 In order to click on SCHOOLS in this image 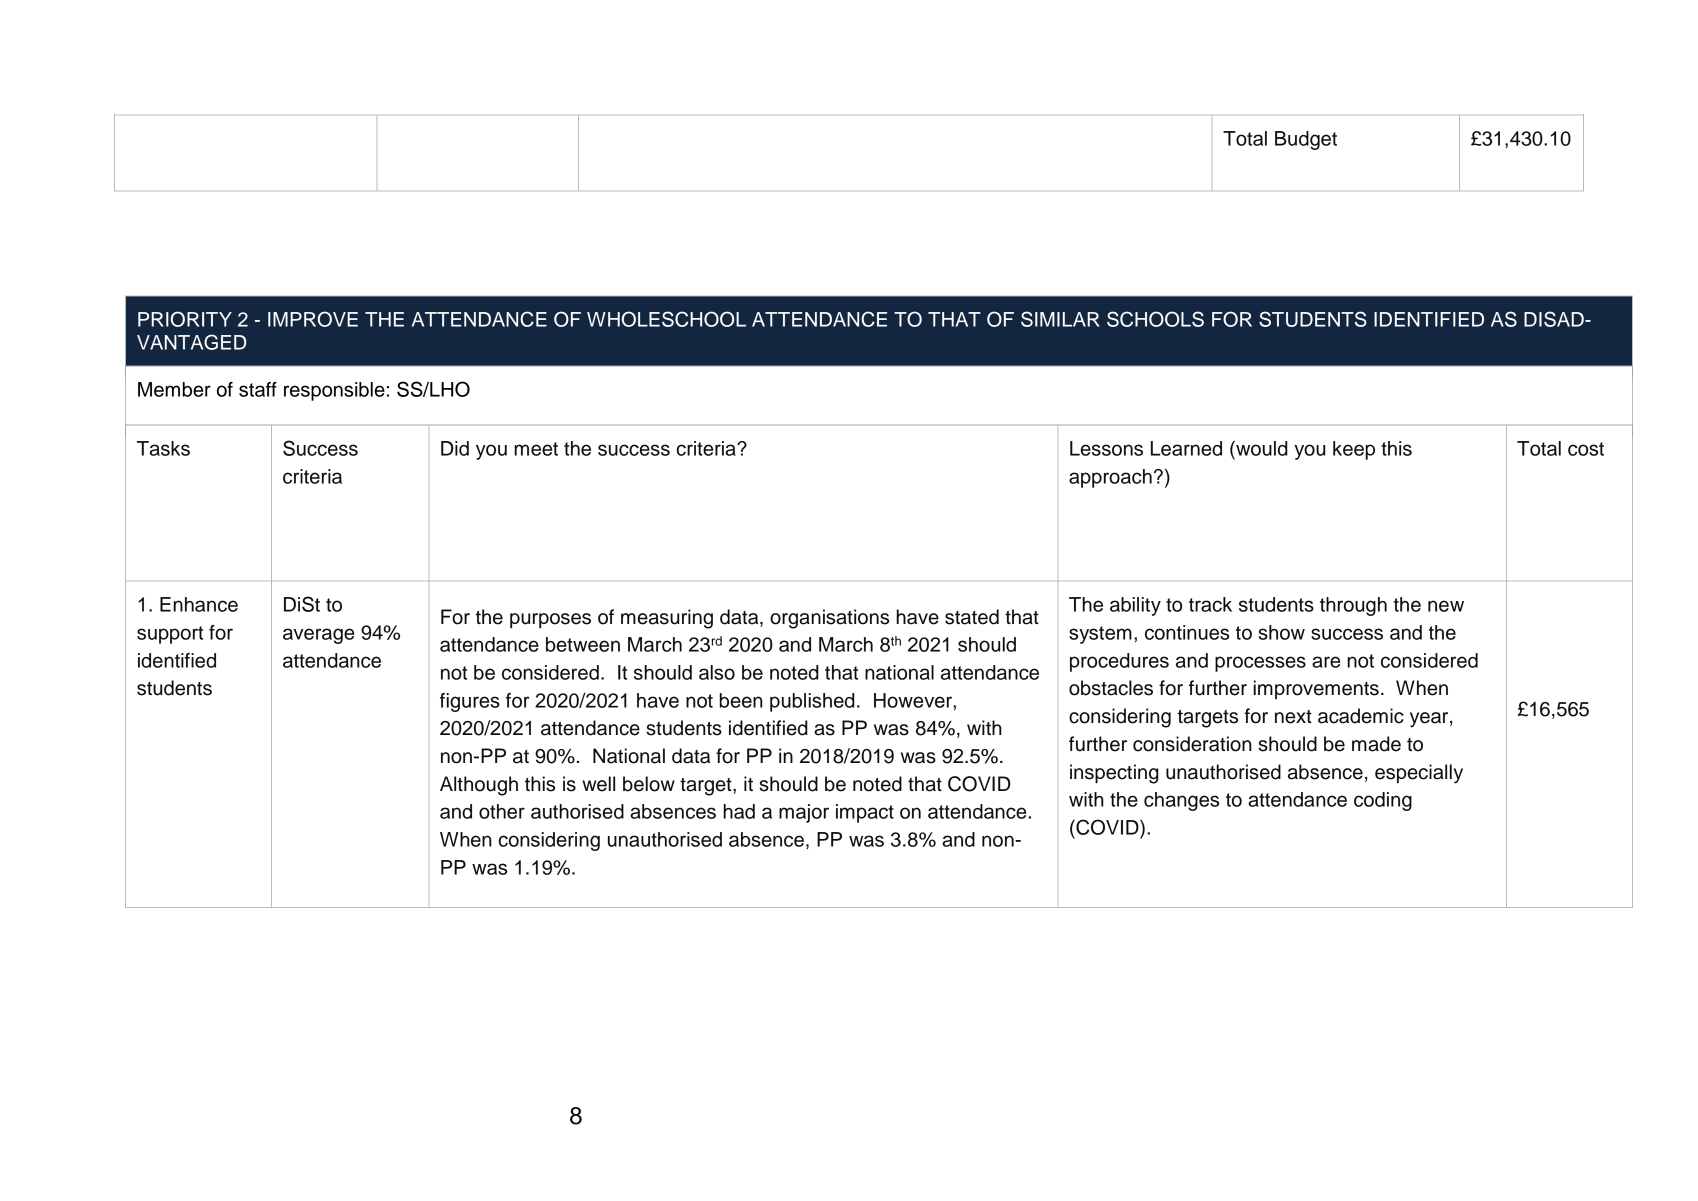, I will do `click(1155, 319)`.
